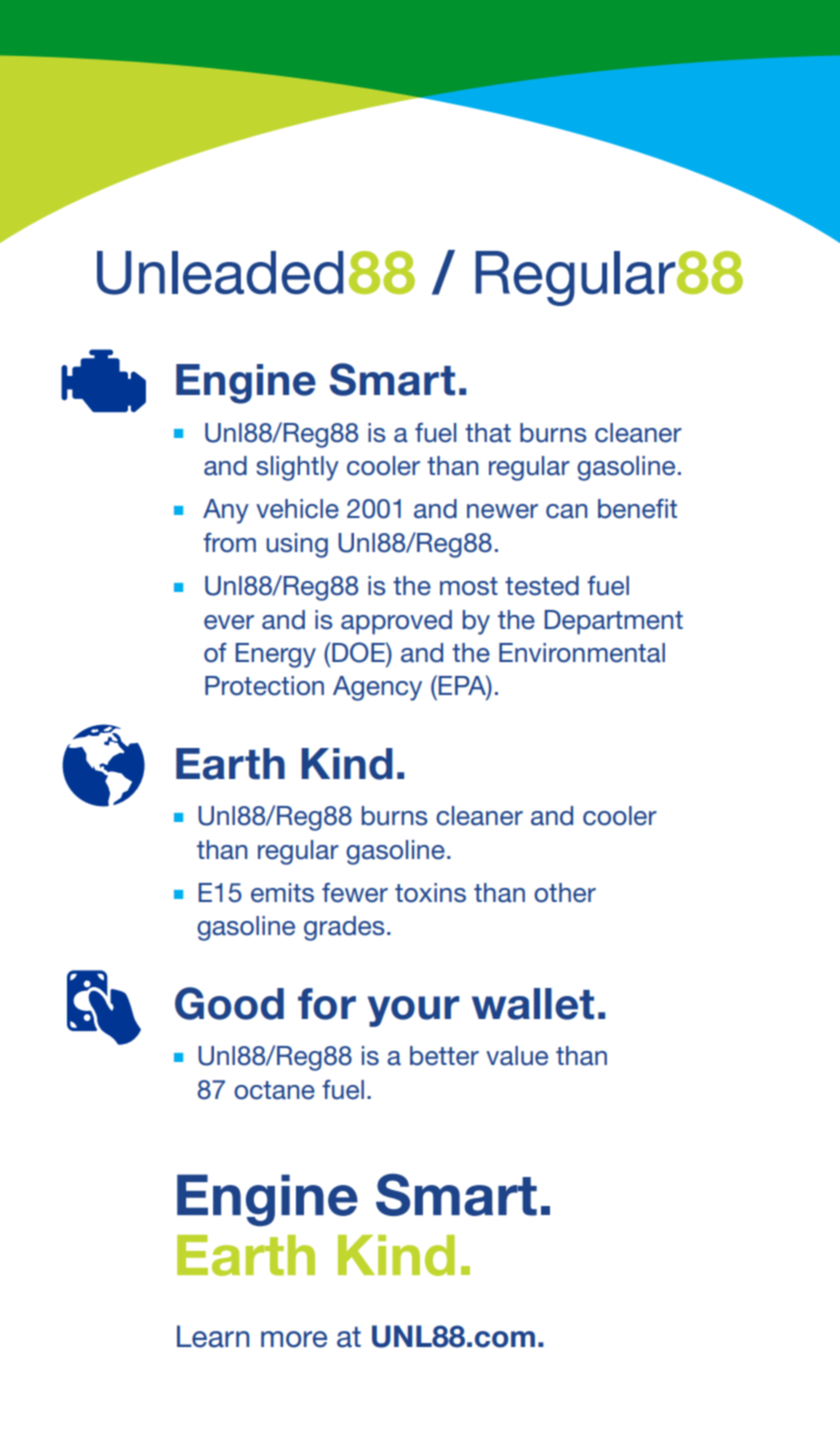  Describe the element at coordinates (377, 688) in the screenshot. I see `Agency` at that location.
